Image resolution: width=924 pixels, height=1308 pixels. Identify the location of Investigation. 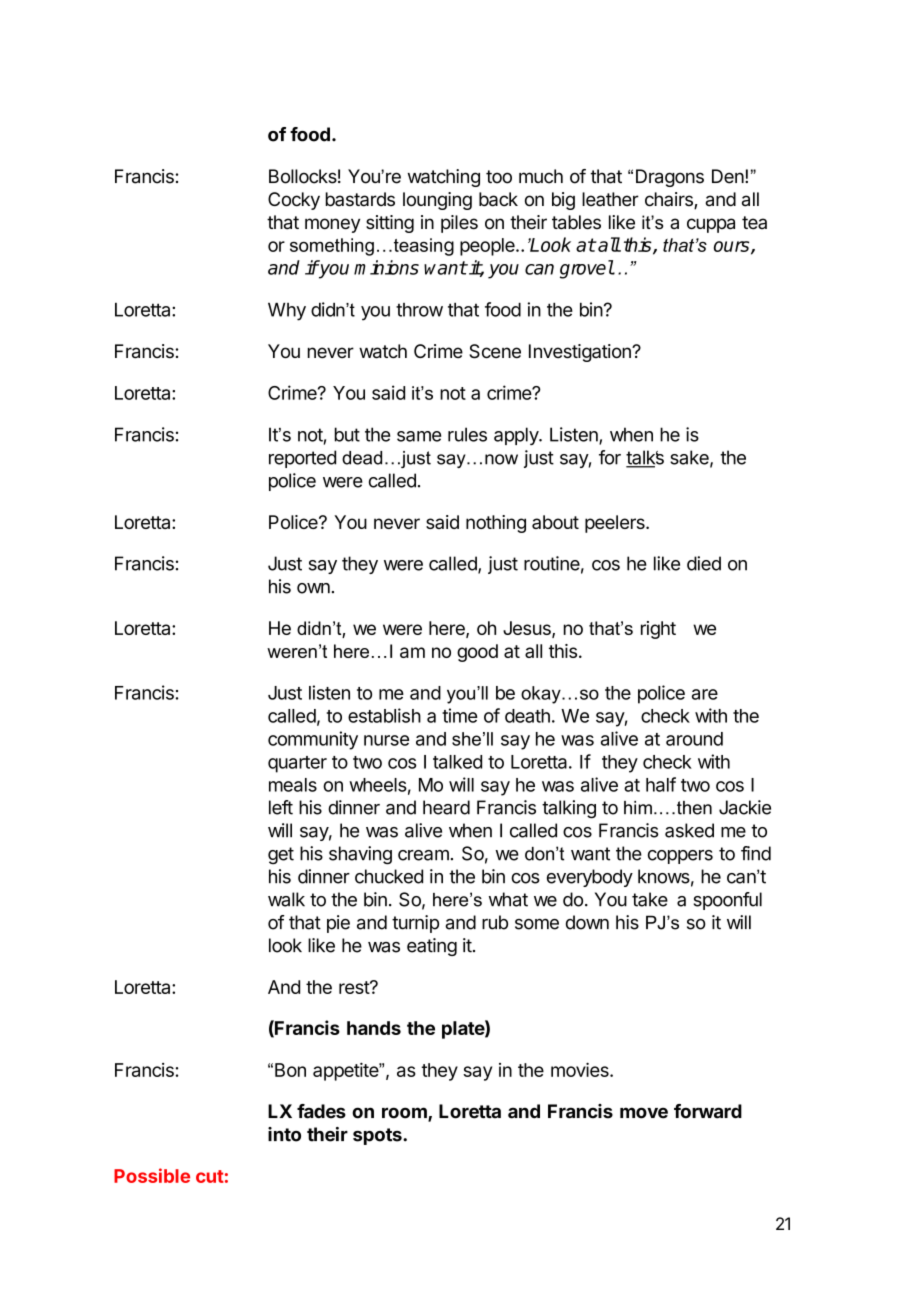
(581, 353).
